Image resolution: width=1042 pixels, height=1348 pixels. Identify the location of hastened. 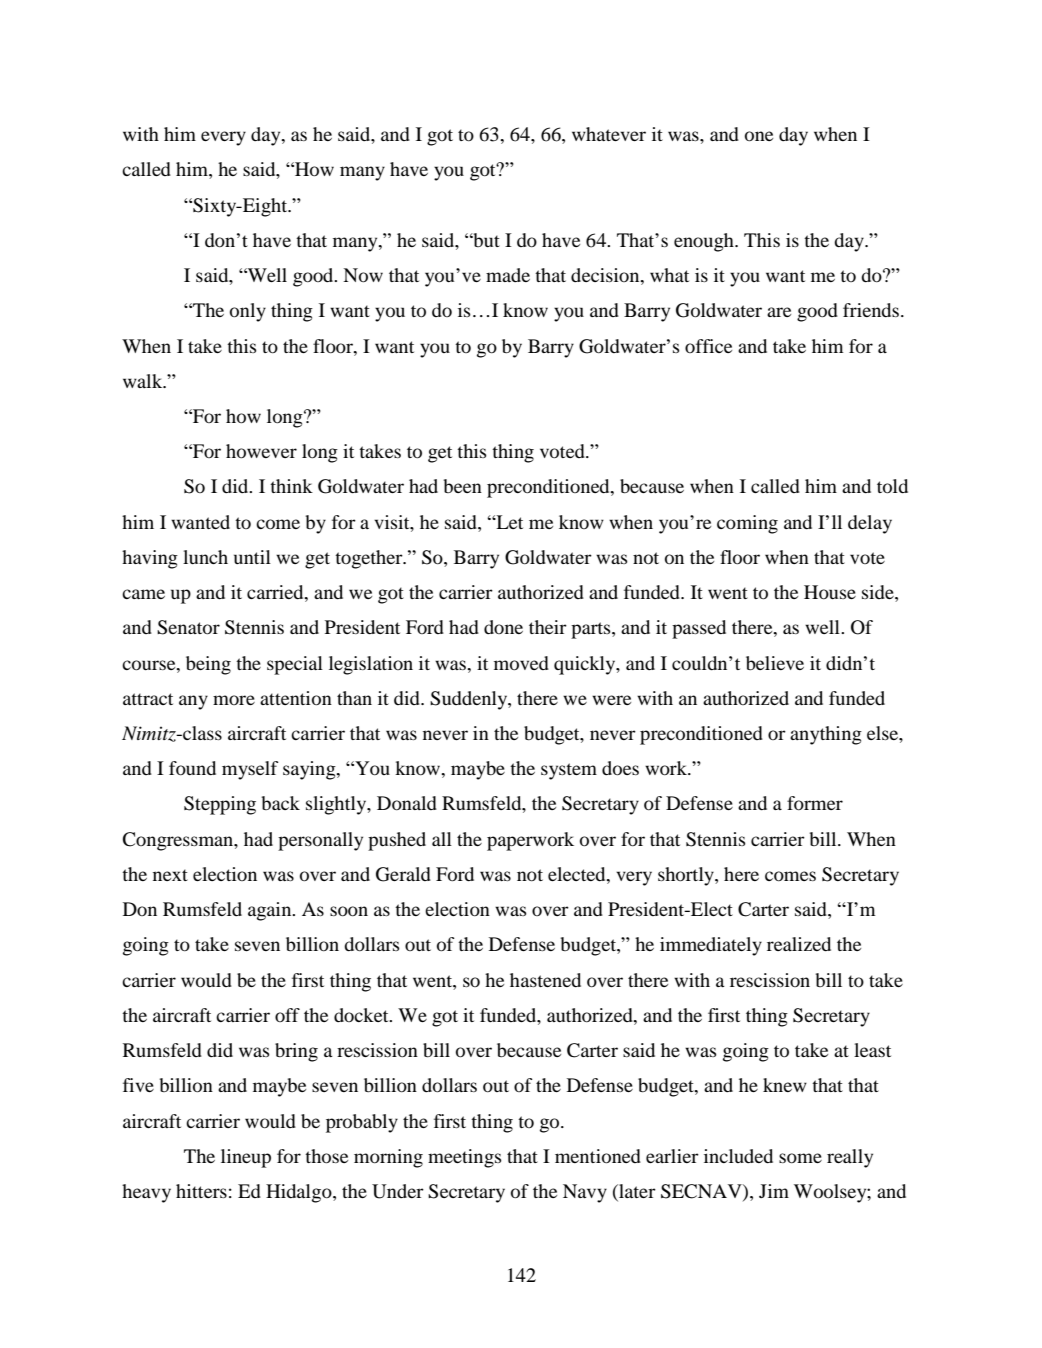
(545, 980).
